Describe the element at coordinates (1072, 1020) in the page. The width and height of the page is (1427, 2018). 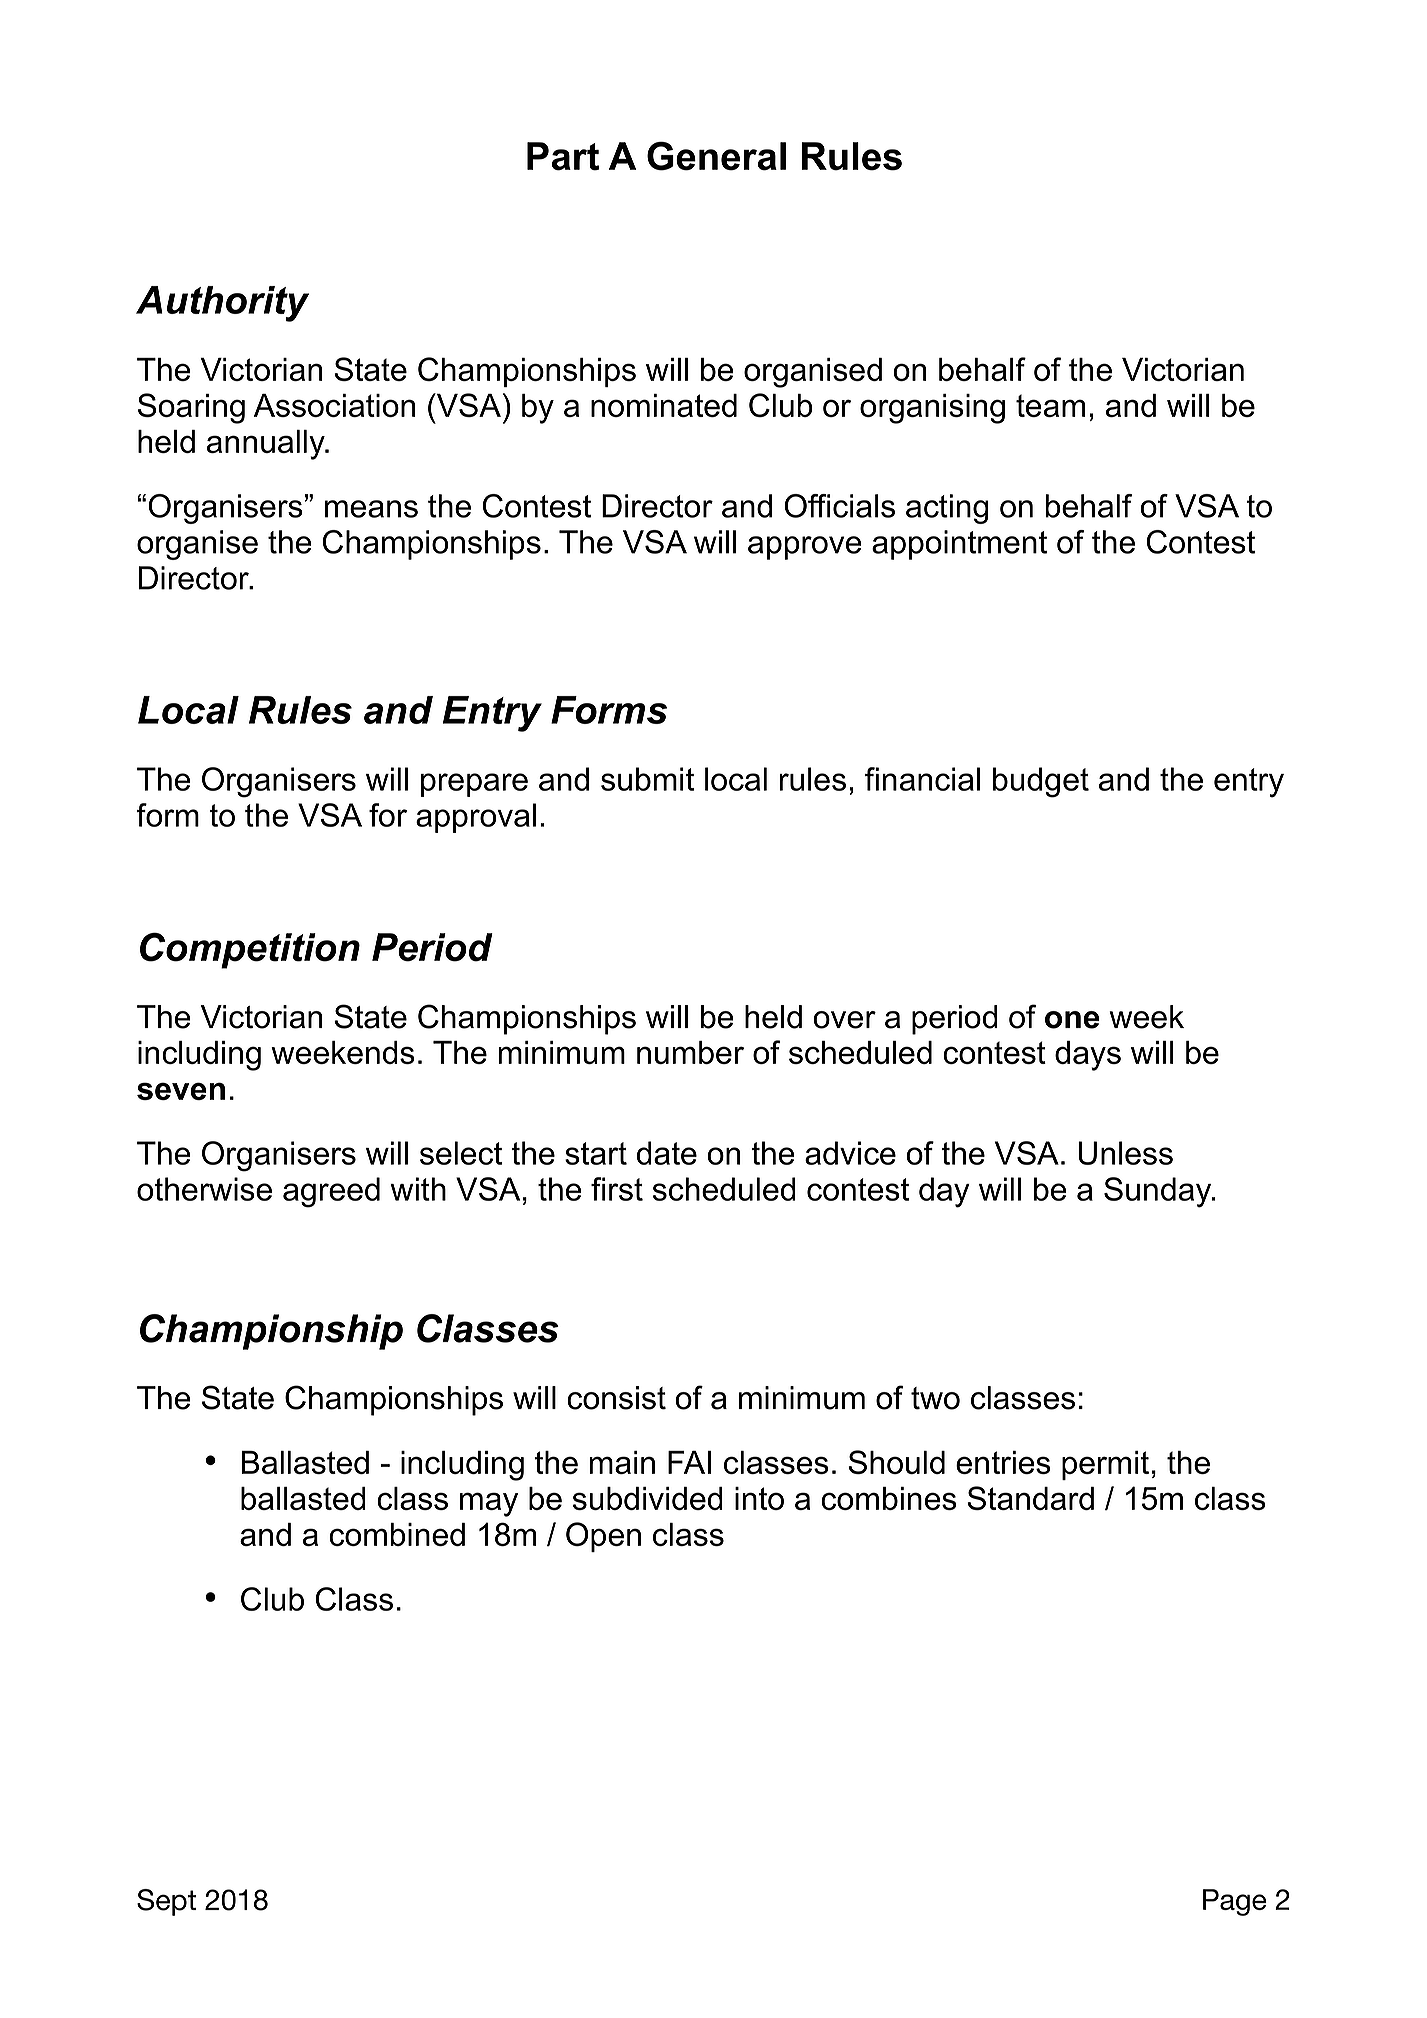
I see `one` at that location.
